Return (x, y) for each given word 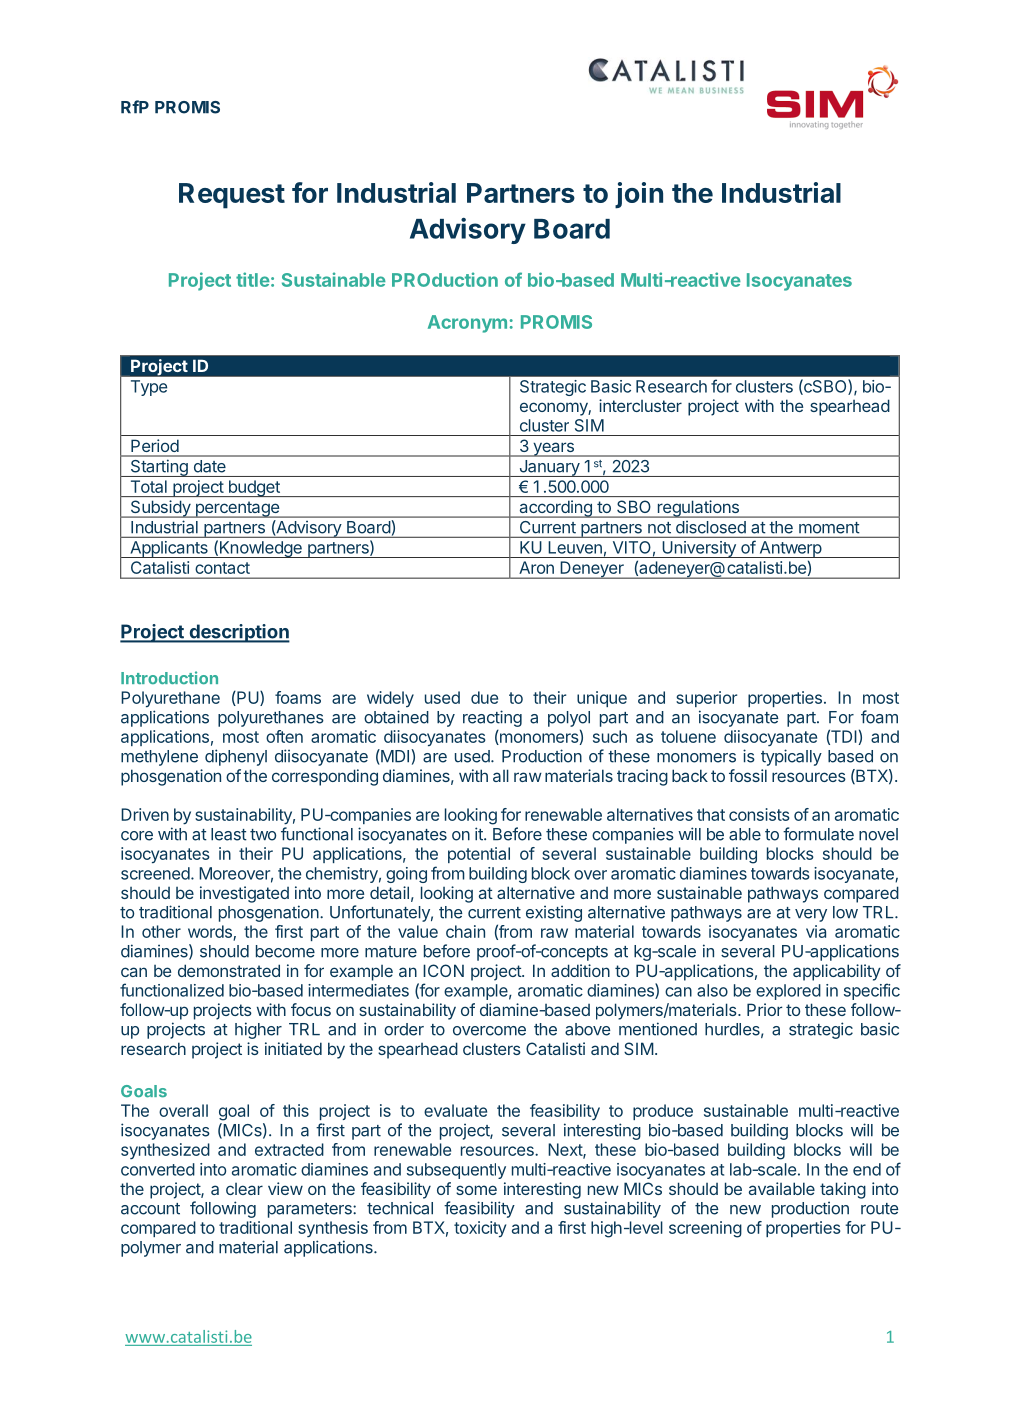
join (639, 195)
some (476, 1190)
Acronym (467, 324)
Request (232, 196)
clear (244, 1189)
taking (843, 1190)
